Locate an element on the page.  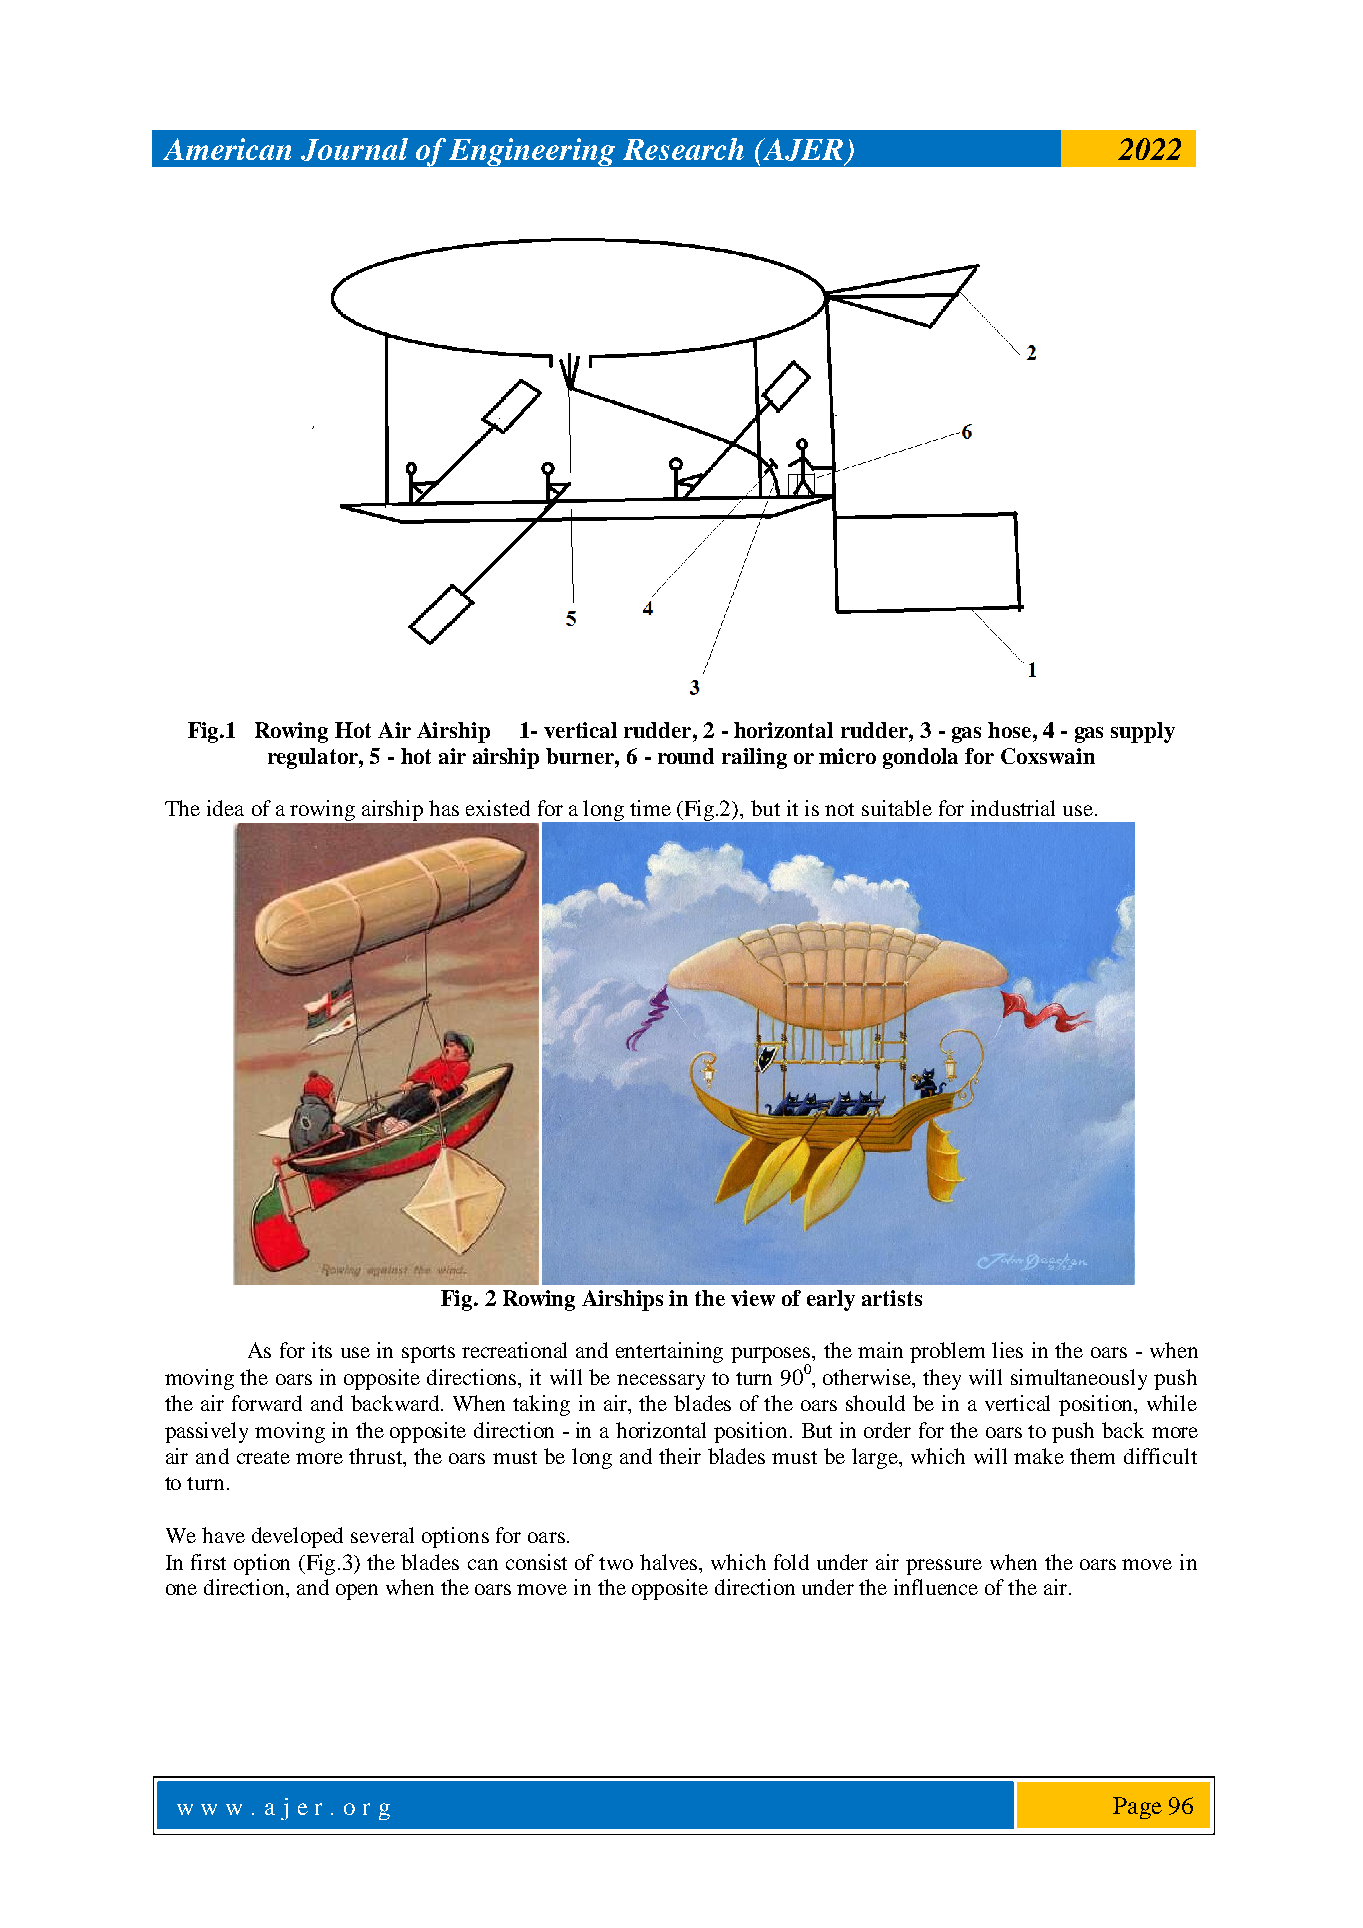
Page is located at coordinates (1137, 1808).
